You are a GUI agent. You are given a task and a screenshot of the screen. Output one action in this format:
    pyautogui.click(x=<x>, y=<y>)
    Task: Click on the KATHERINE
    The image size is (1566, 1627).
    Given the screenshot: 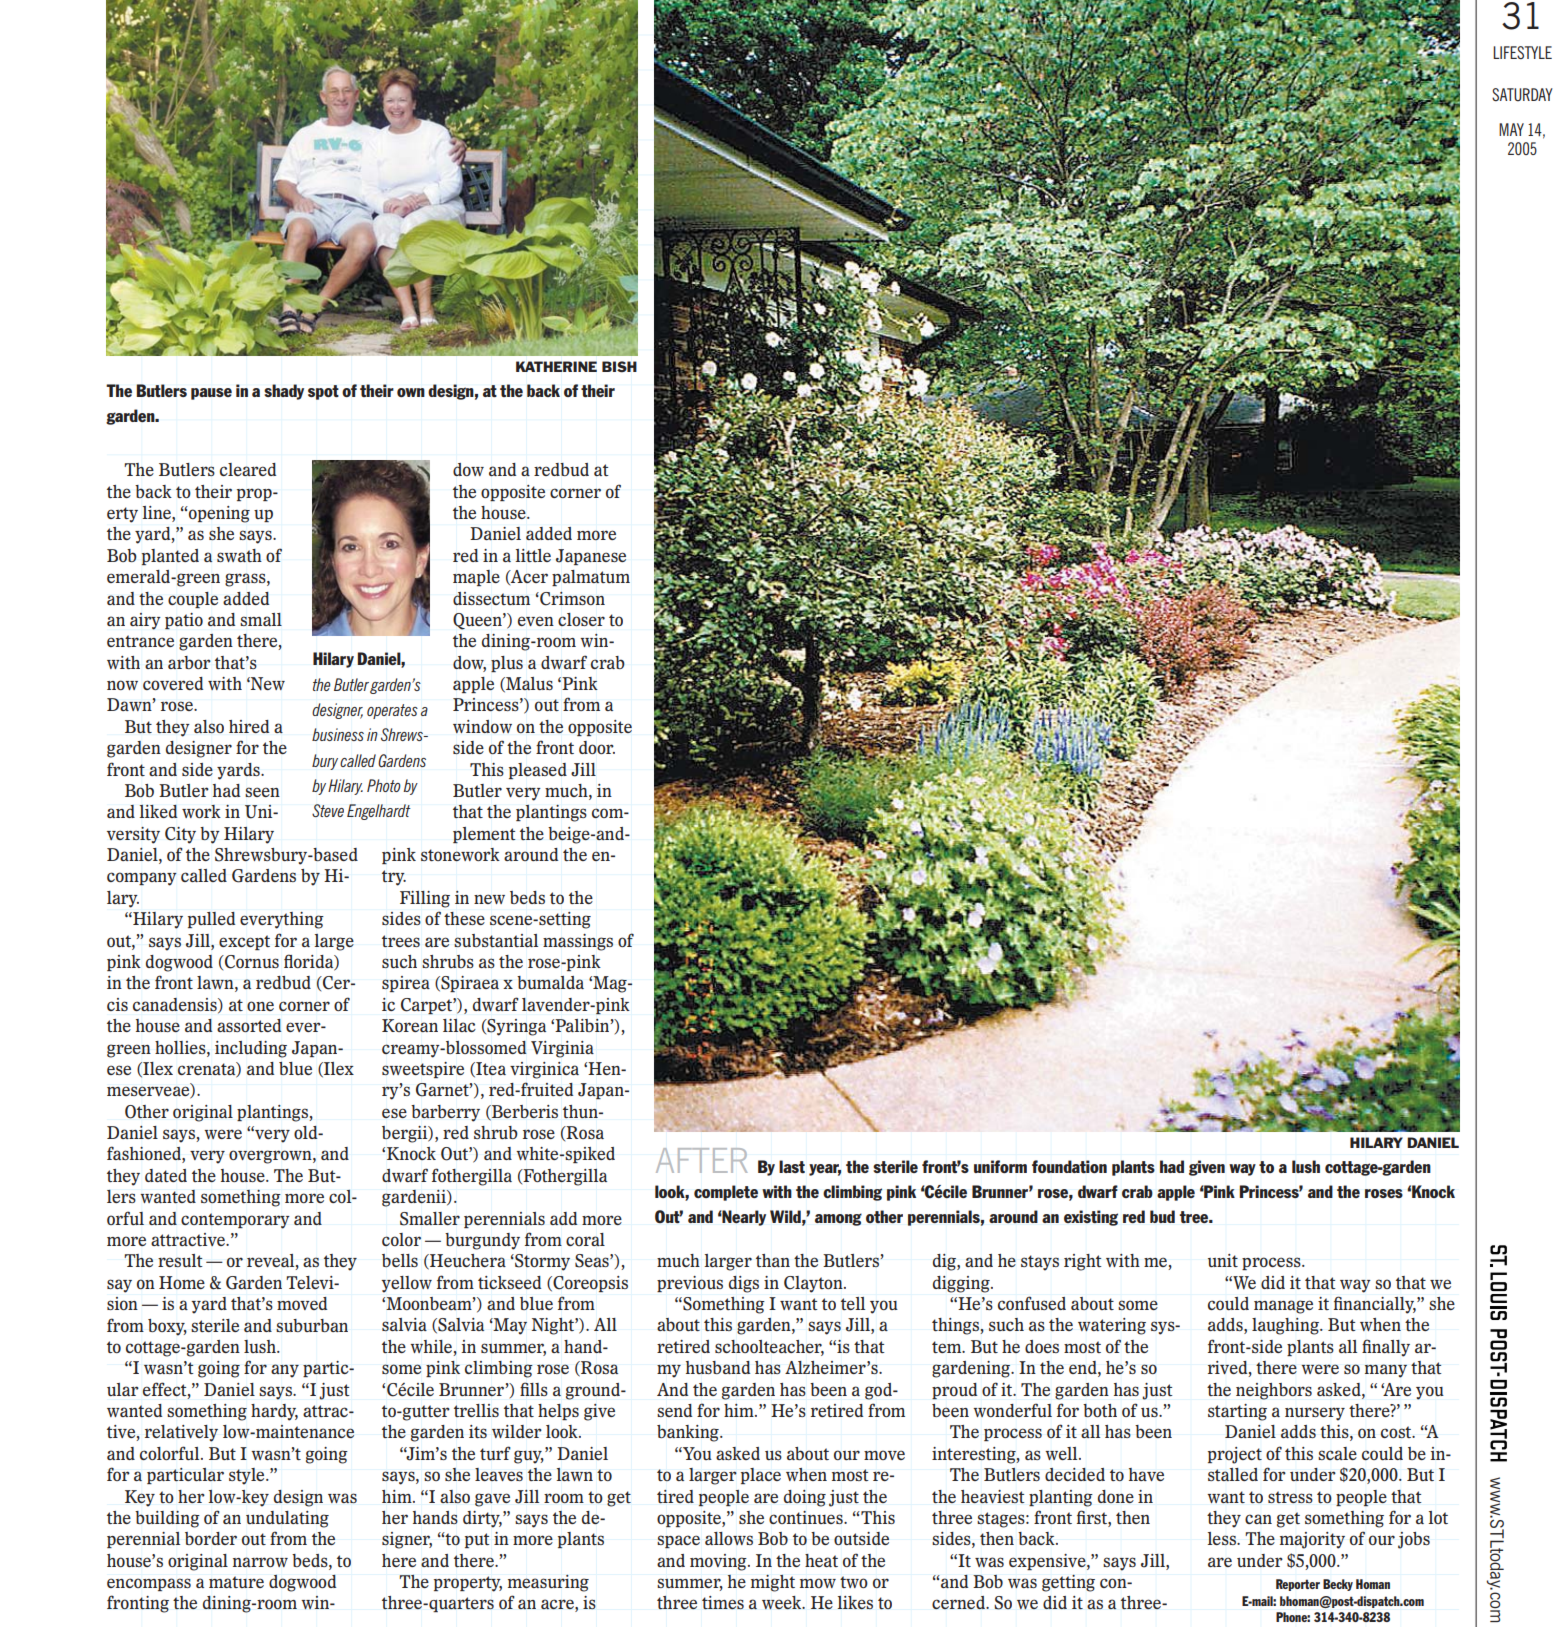 What is the action you would take?
    pyautogui.click(x=556, y=366)
